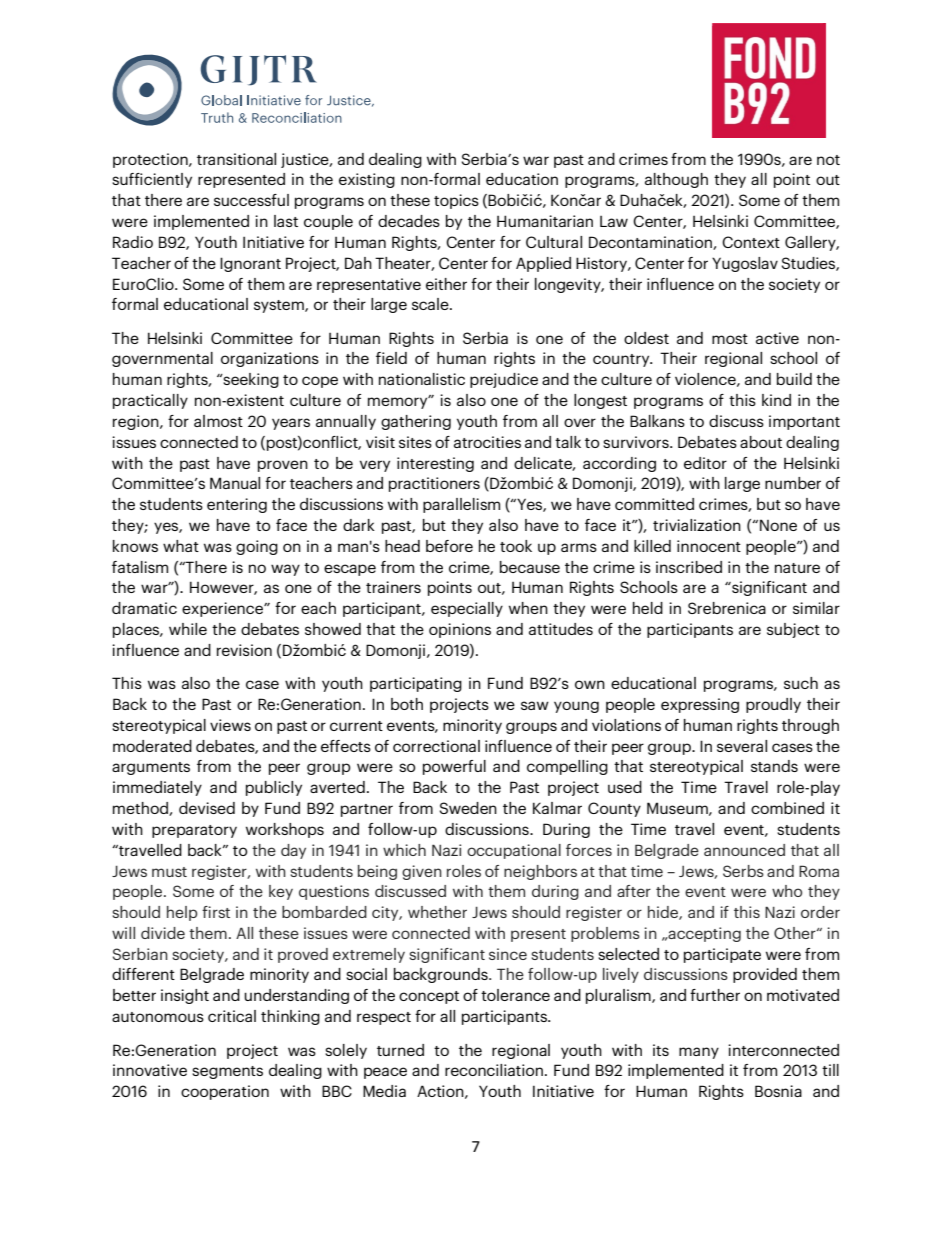 This document has width=952, height=1233. What do you see at coordinates (495, 1070) in the document?
I see `reconciliation` at bounding box center [495, 1070].
